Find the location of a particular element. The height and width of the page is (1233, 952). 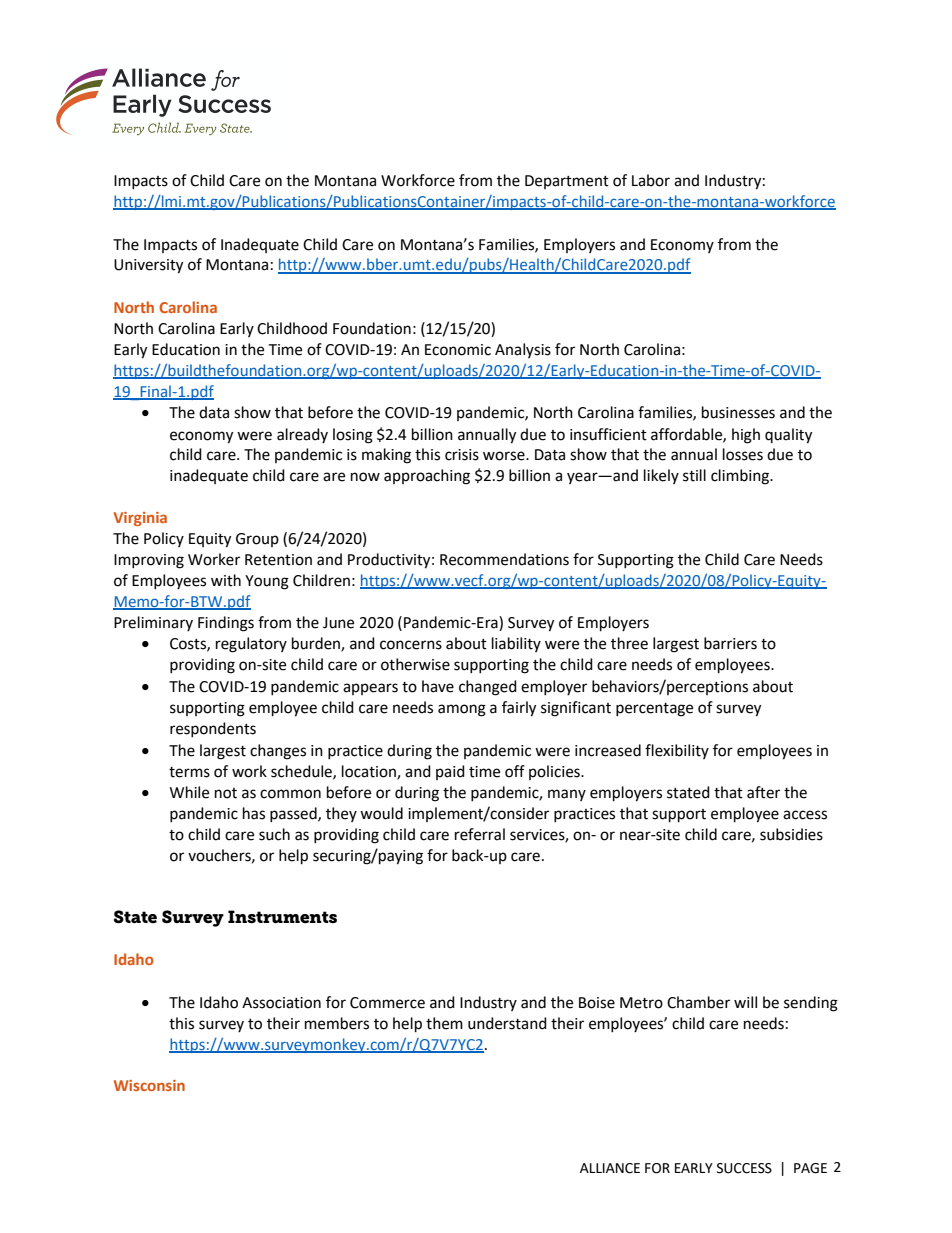

University is located at coordinates (148, 266).
